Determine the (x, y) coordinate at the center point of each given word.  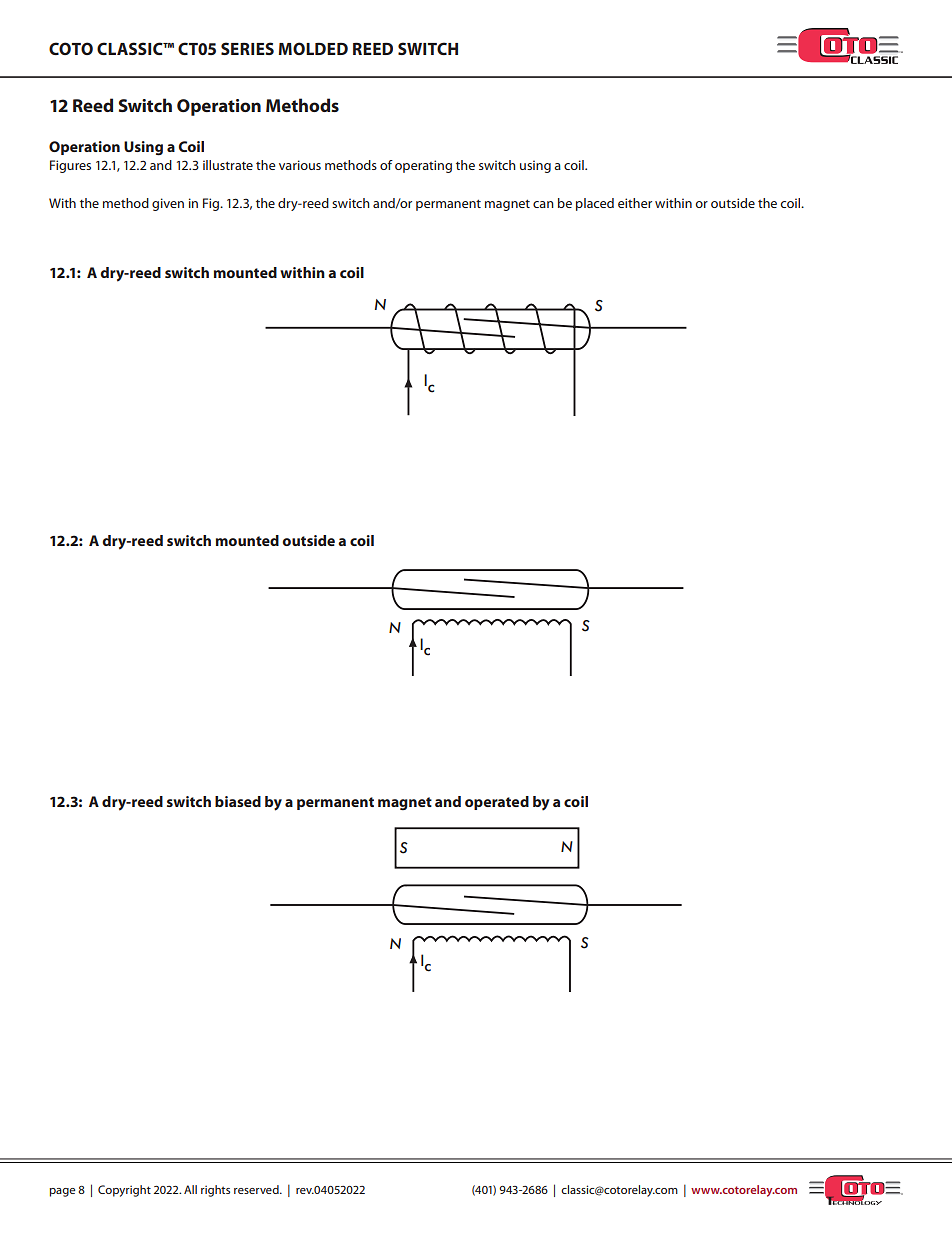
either (635, 203)
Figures (70, 166)
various (300, 165)
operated (497, 803)
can (543, 204)
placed (595, 204)
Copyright (124, 1191)
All (190, 1189)
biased (238, 801)
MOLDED (313, 48)
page (62, 1192)
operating (423, 166)
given (168, 204)
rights (215, 1191)
